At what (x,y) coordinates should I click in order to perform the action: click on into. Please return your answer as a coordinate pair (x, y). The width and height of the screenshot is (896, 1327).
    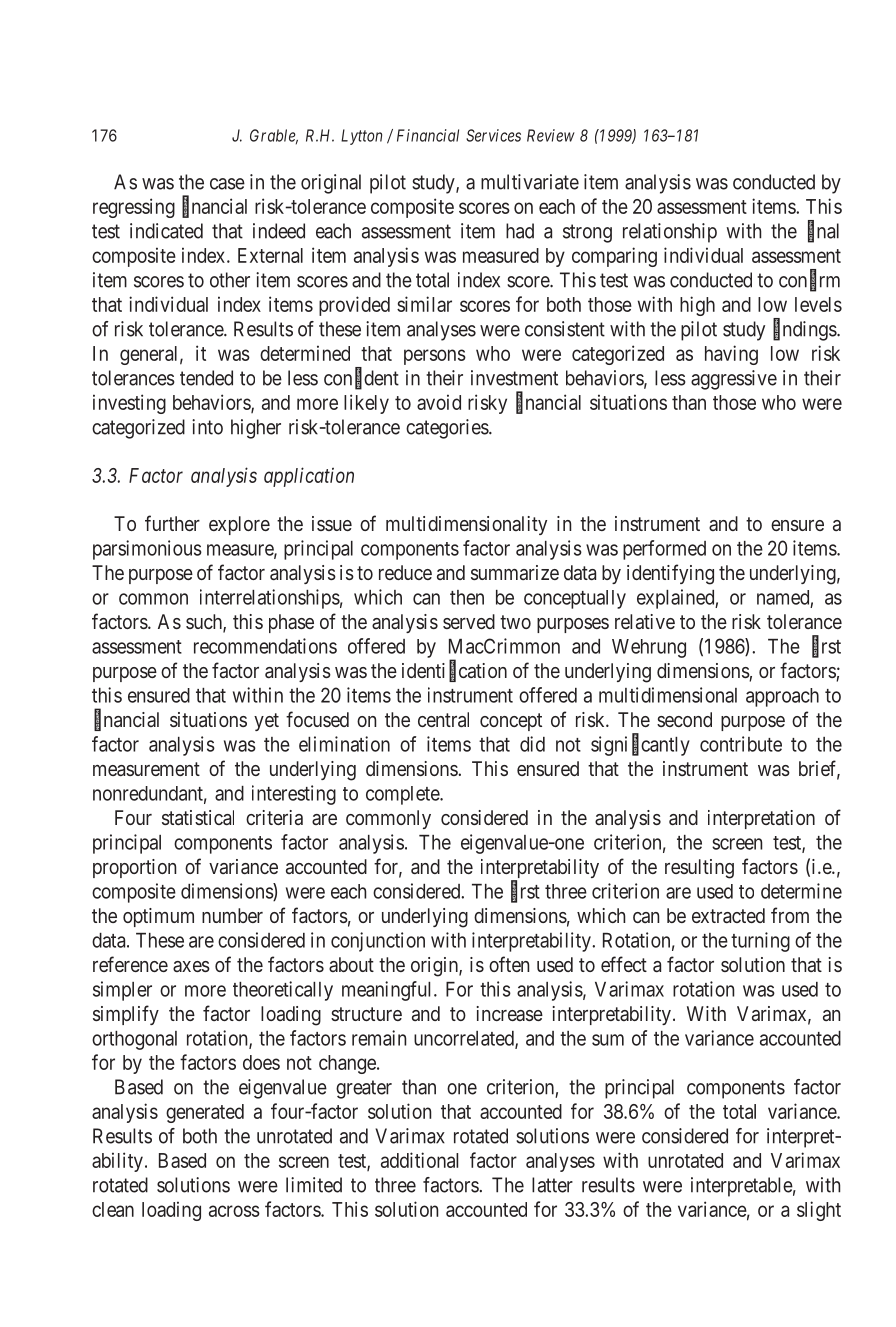
    Looking at the image, I should click on (207, 427).
